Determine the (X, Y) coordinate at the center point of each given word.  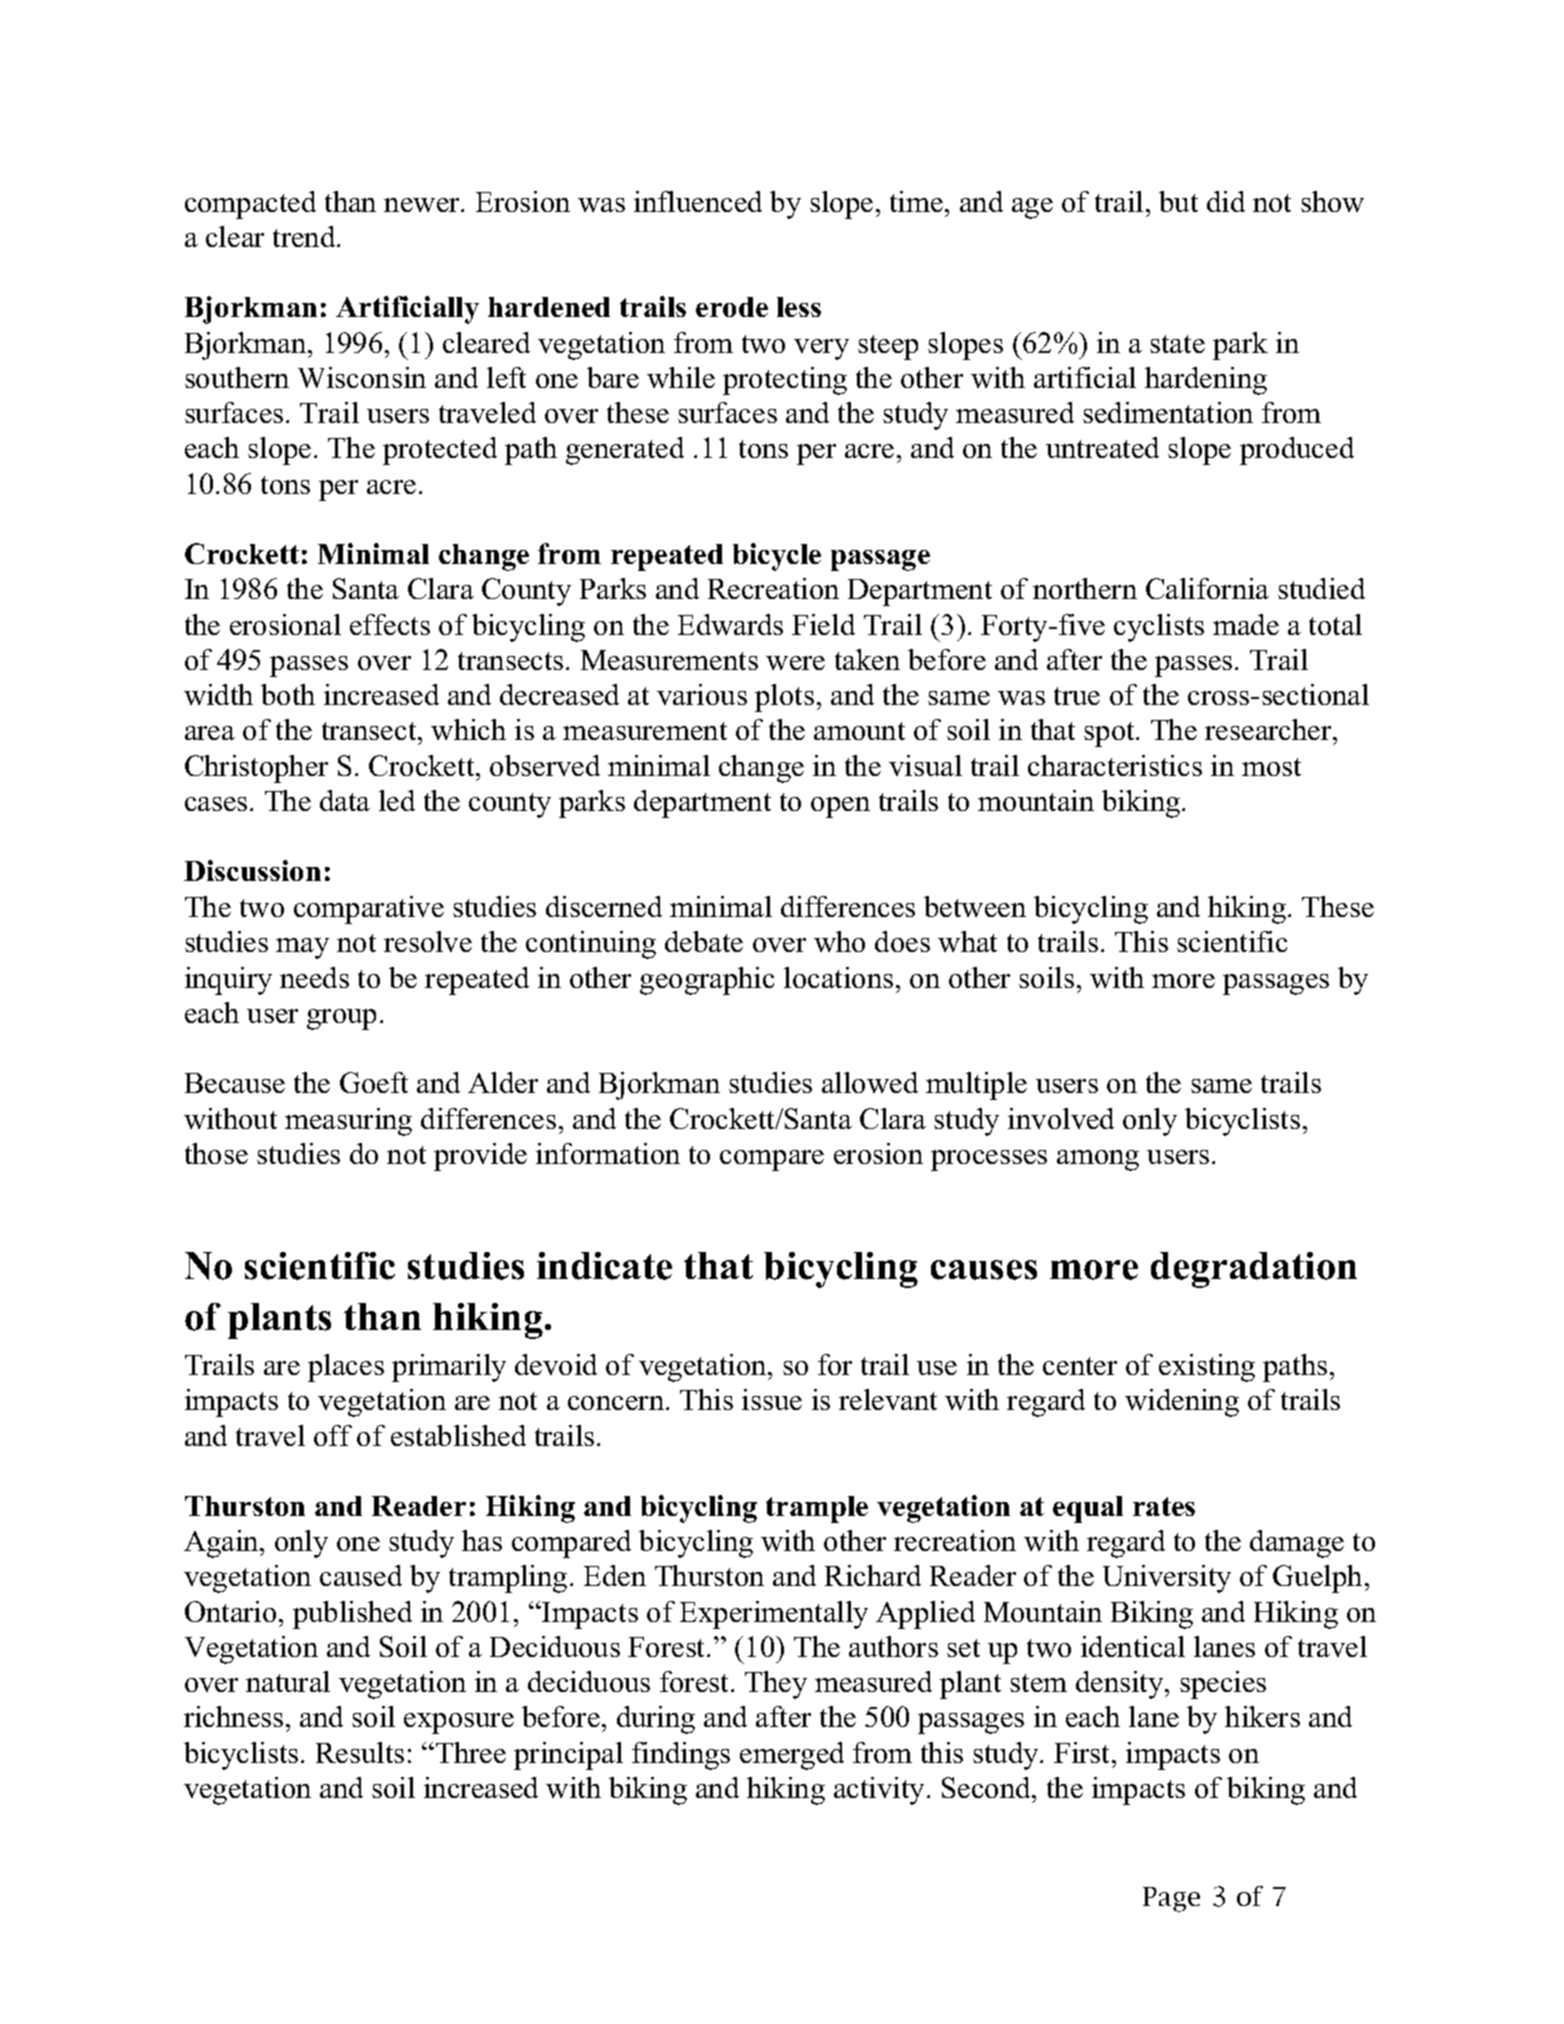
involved (1061, 1118)
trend (305, 236)
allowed (870, 1082)
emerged (792, 1756)
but (1178, 201)
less (799, 307)
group (341, 1019)
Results (360, 1752)
